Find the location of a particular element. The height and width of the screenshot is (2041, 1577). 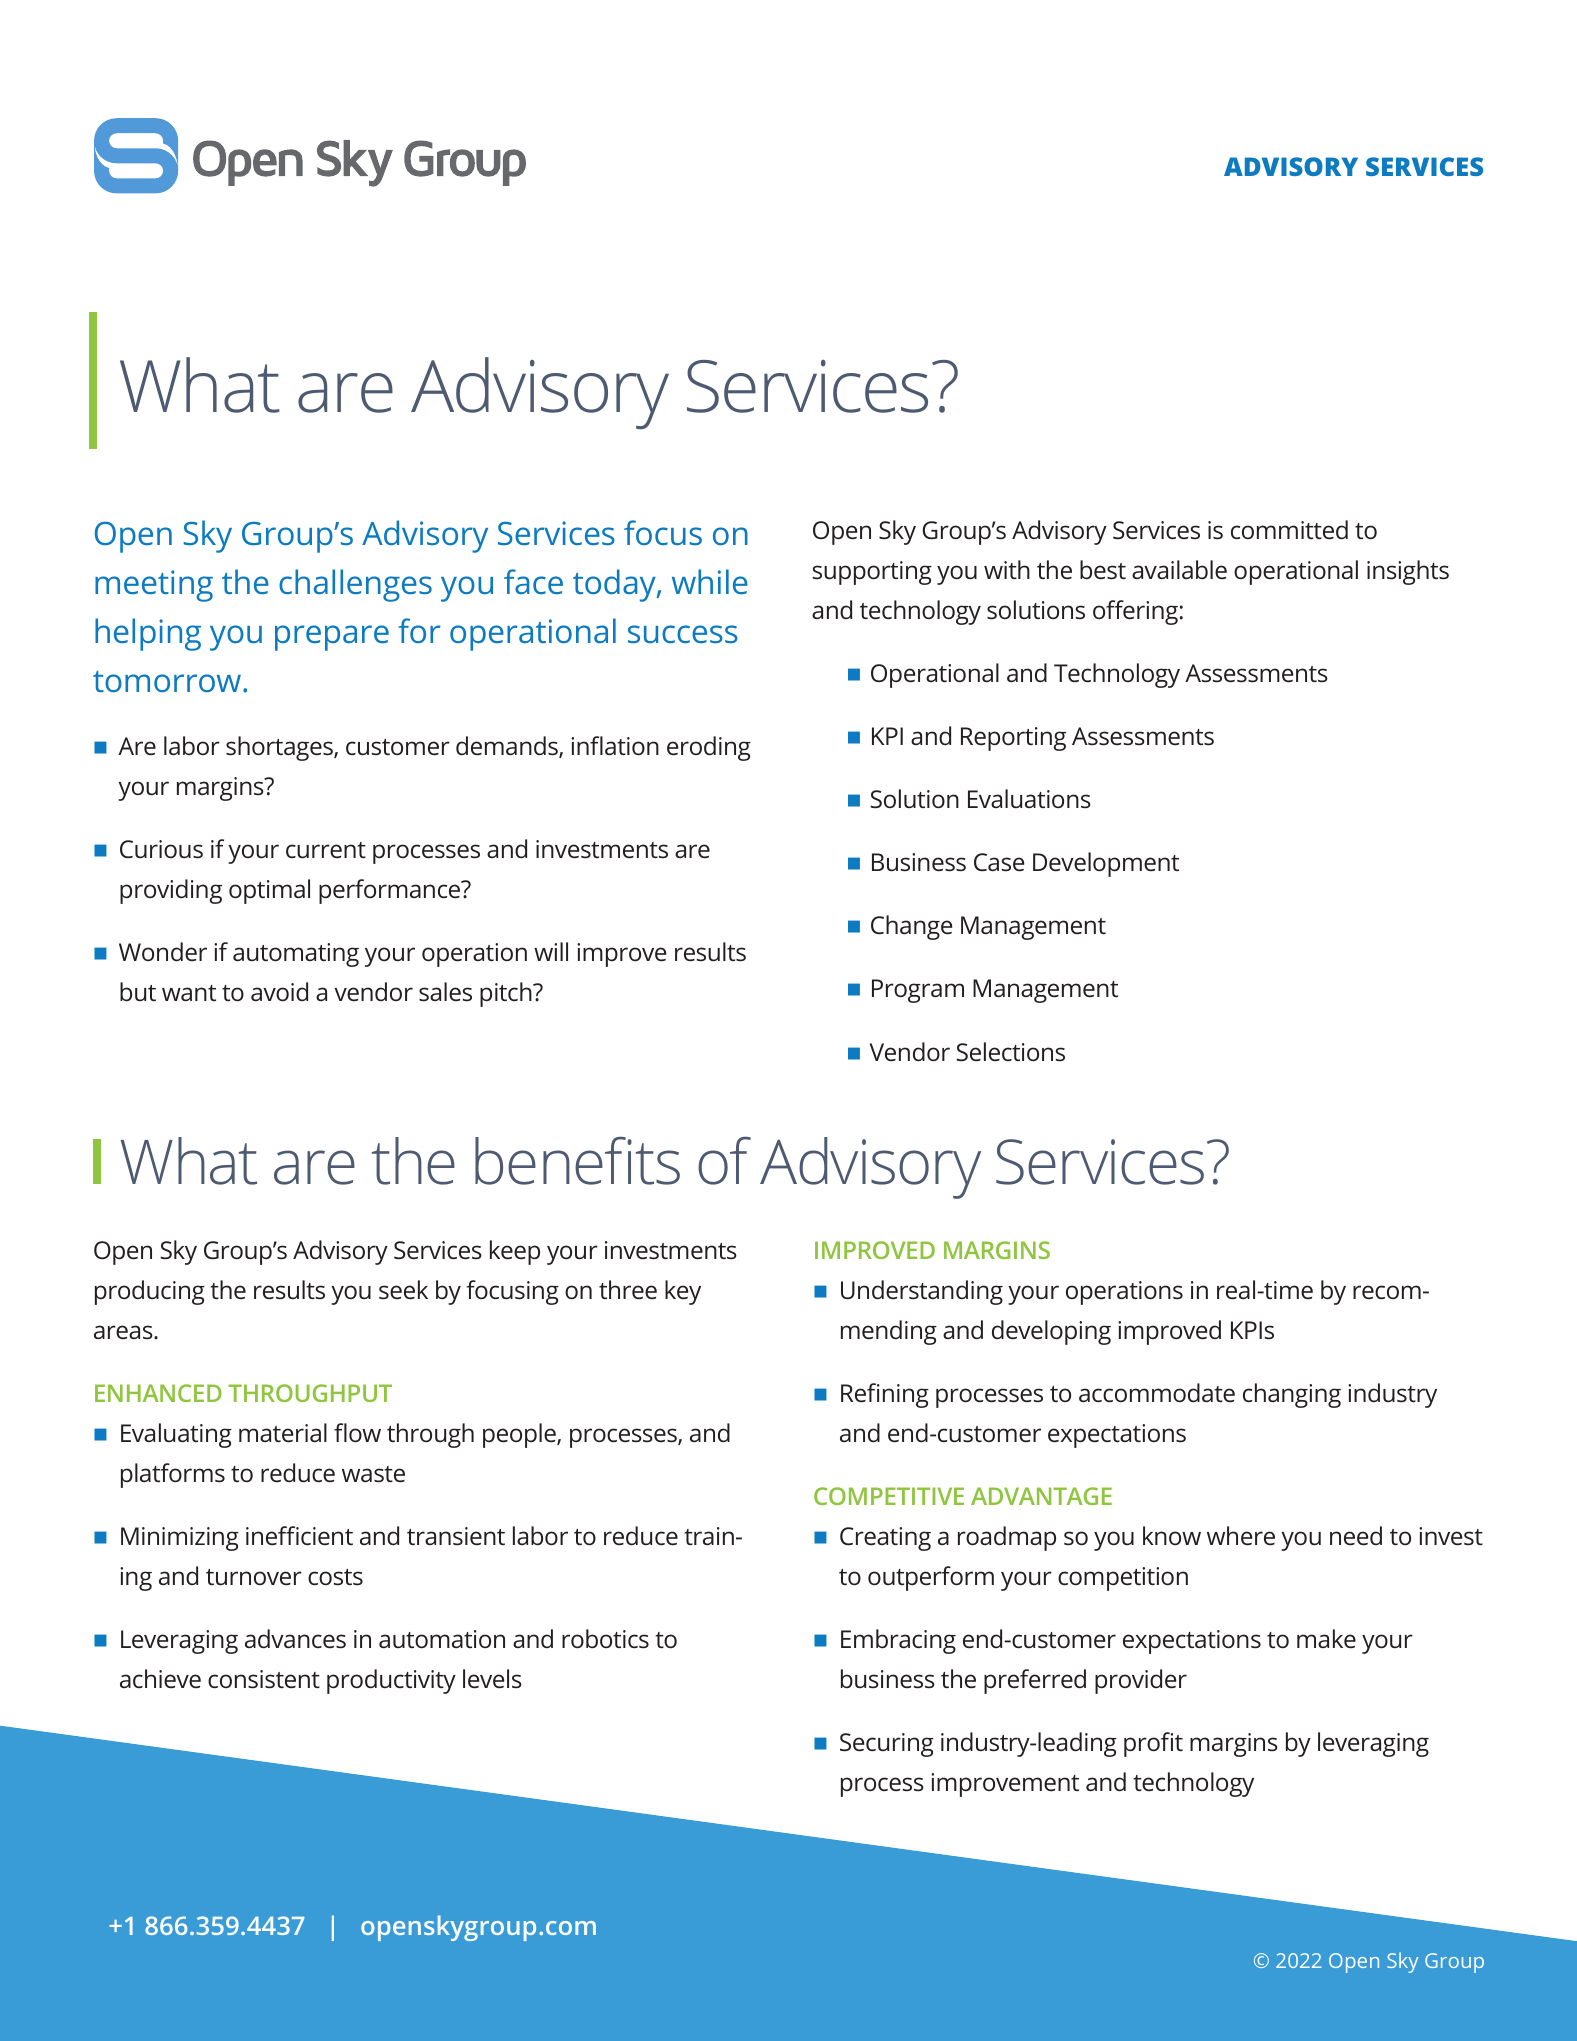

Change is located at coordinates (911, 927).
